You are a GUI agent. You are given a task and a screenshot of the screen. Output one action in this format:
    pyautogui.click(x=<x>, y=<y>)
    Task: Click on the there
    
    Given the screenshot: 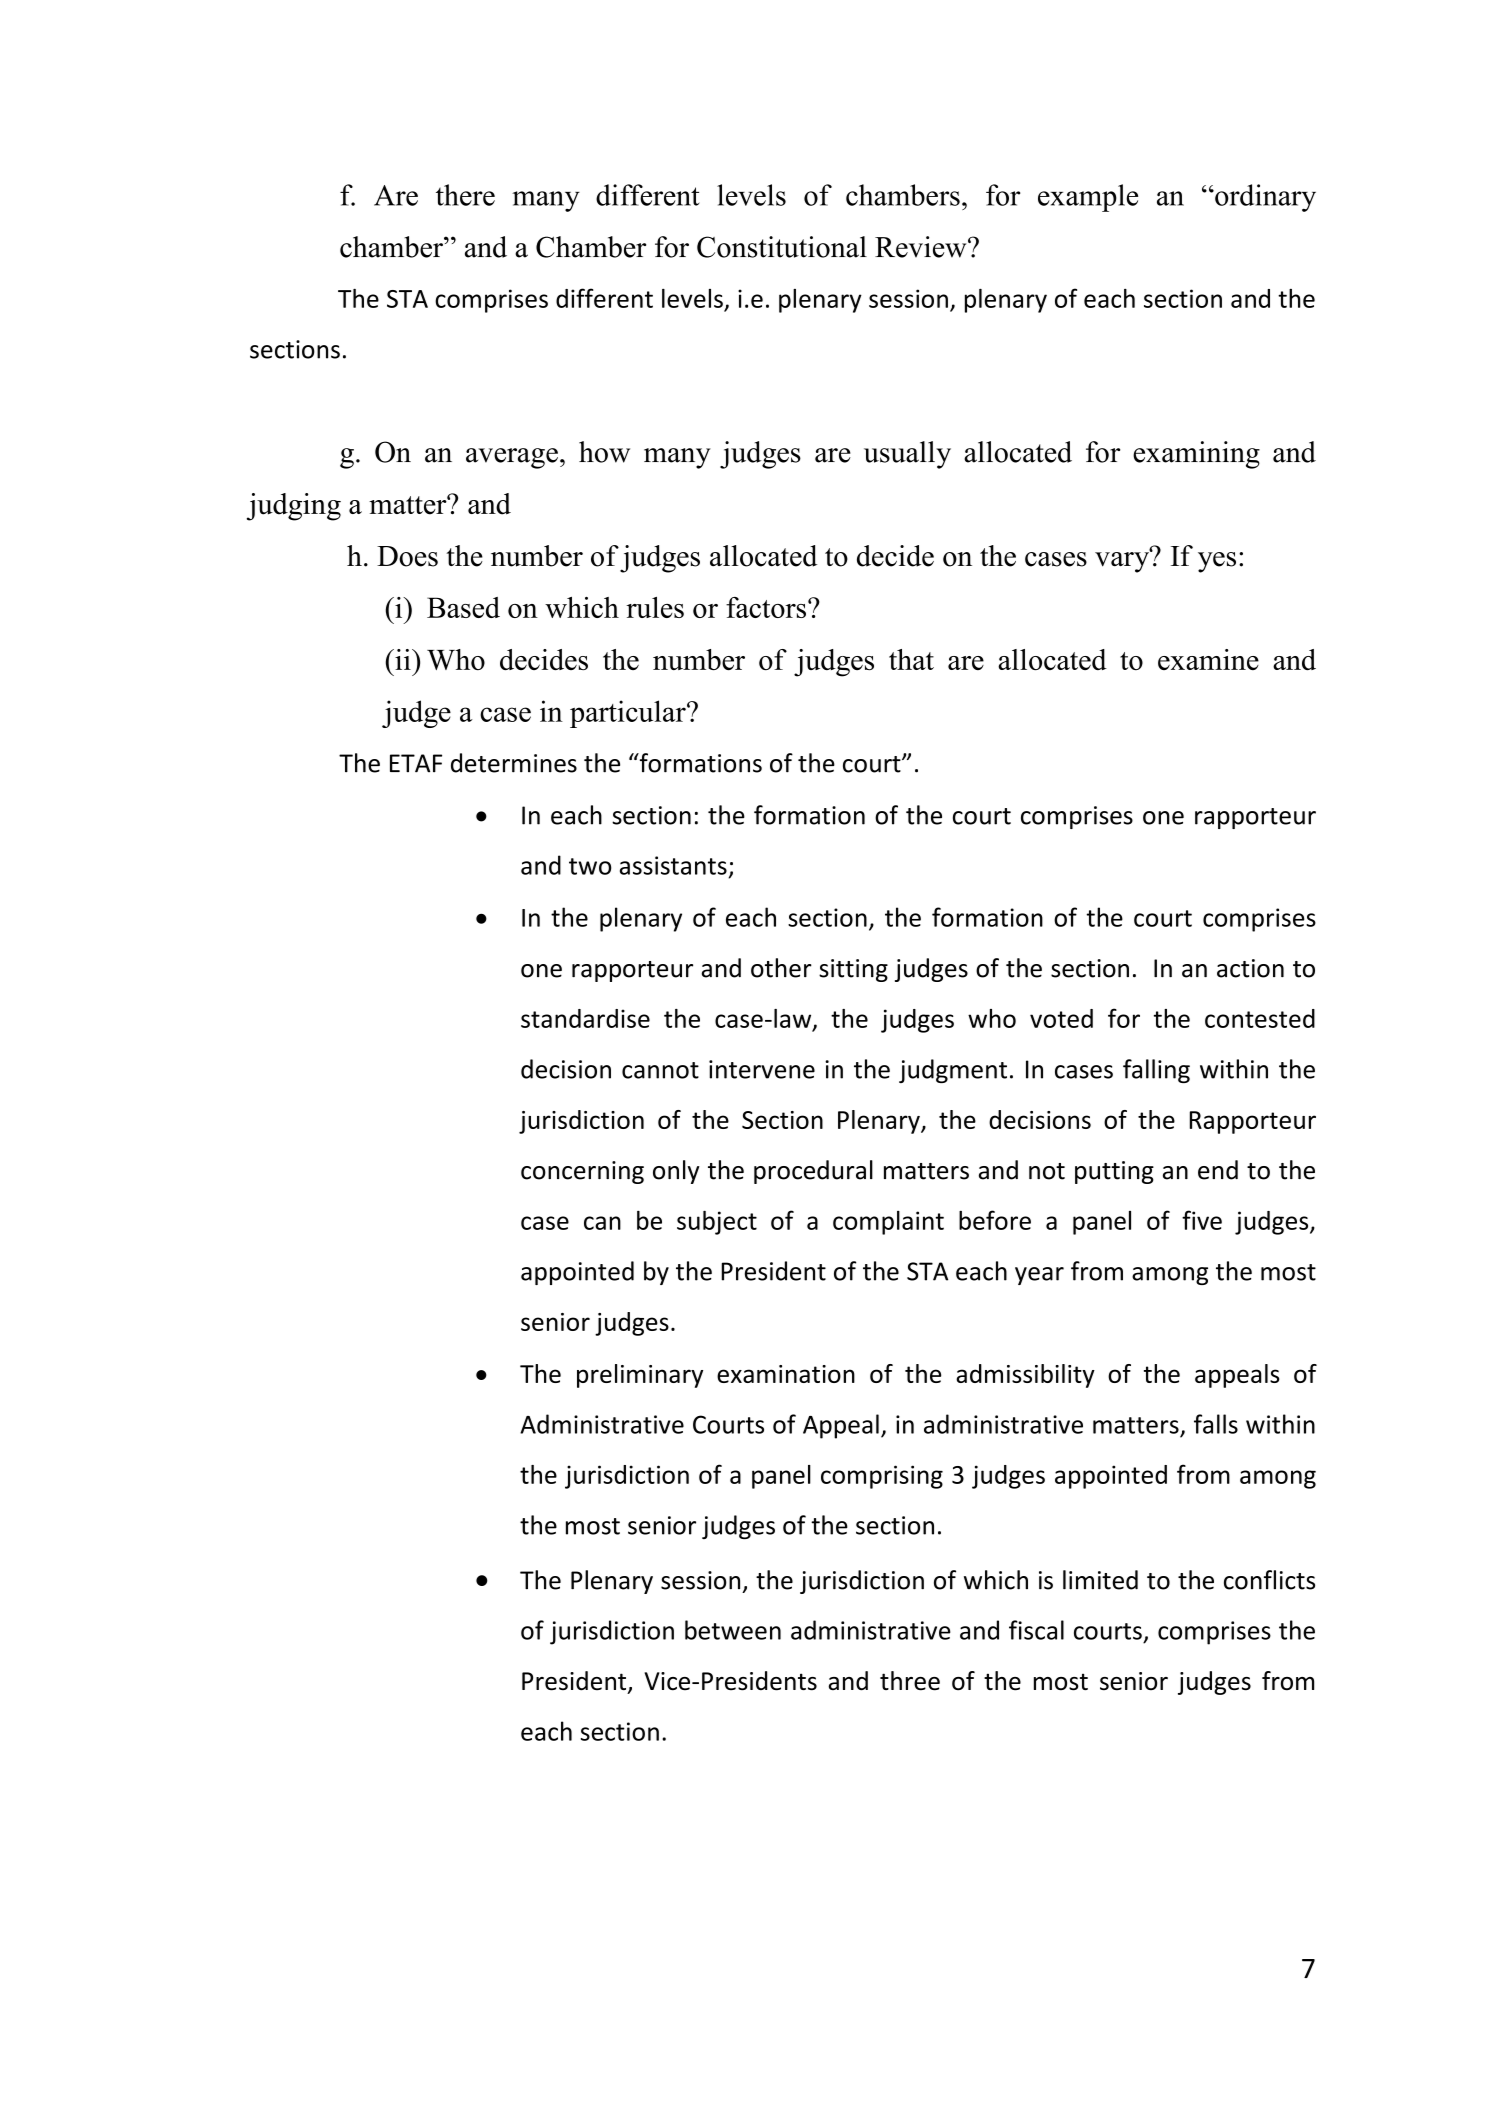 What is the action you would take?
    pyautogui.click(x=465, y=195)
